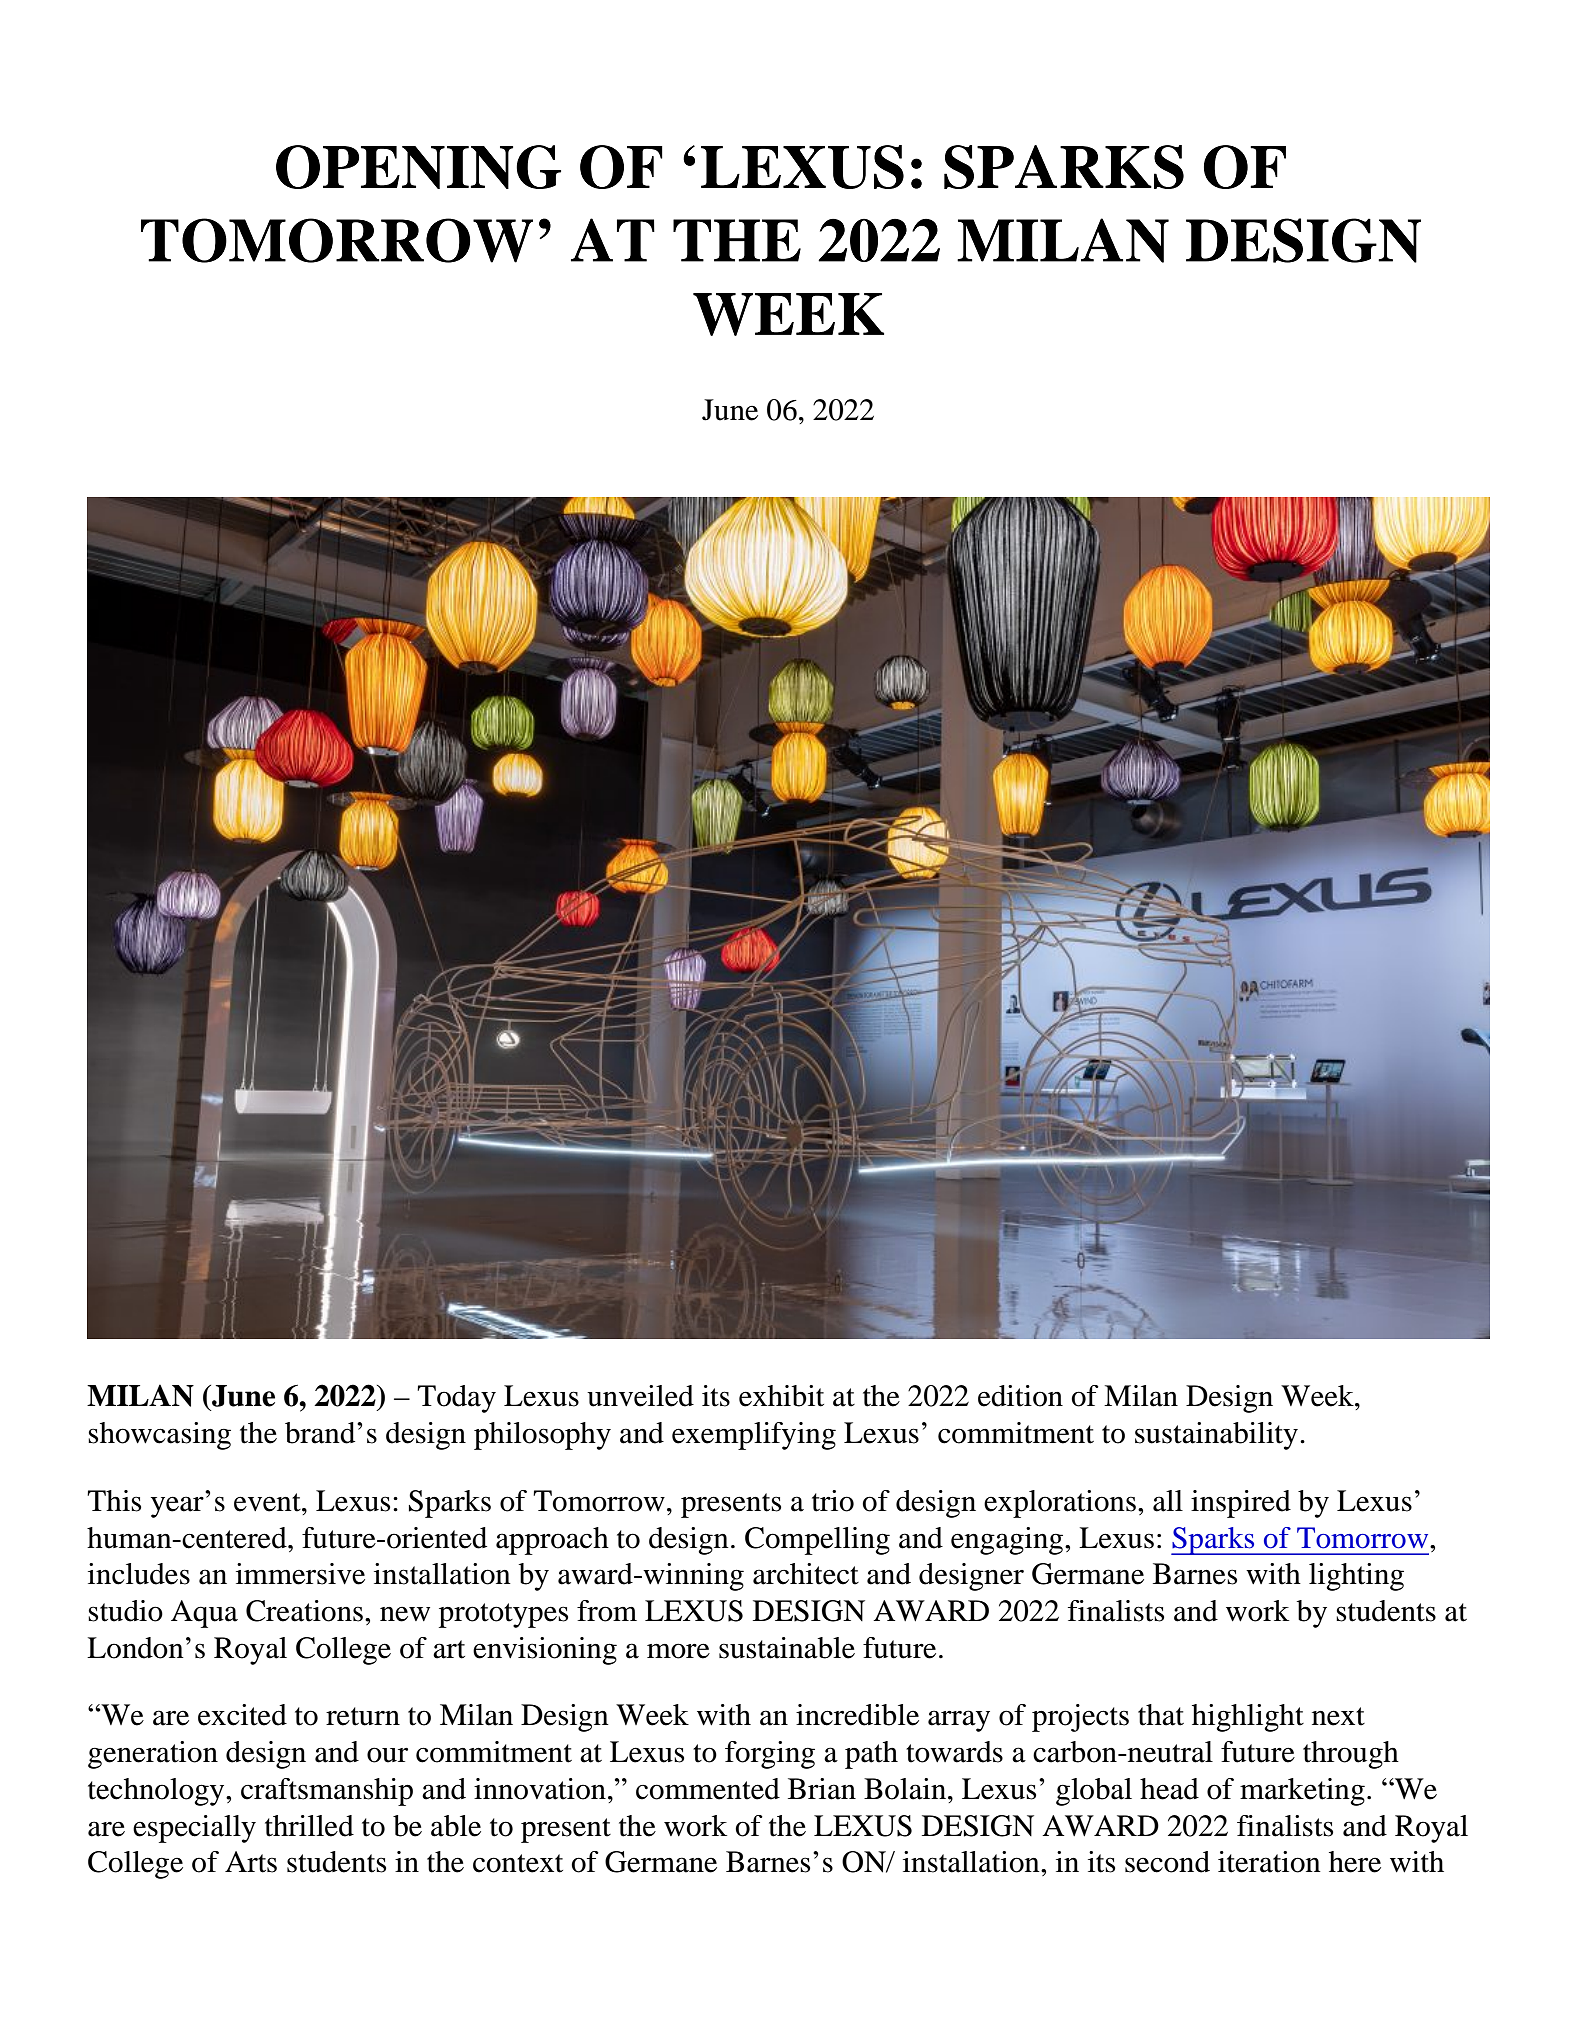  I want to click on edition, so click(1020, 1396).
